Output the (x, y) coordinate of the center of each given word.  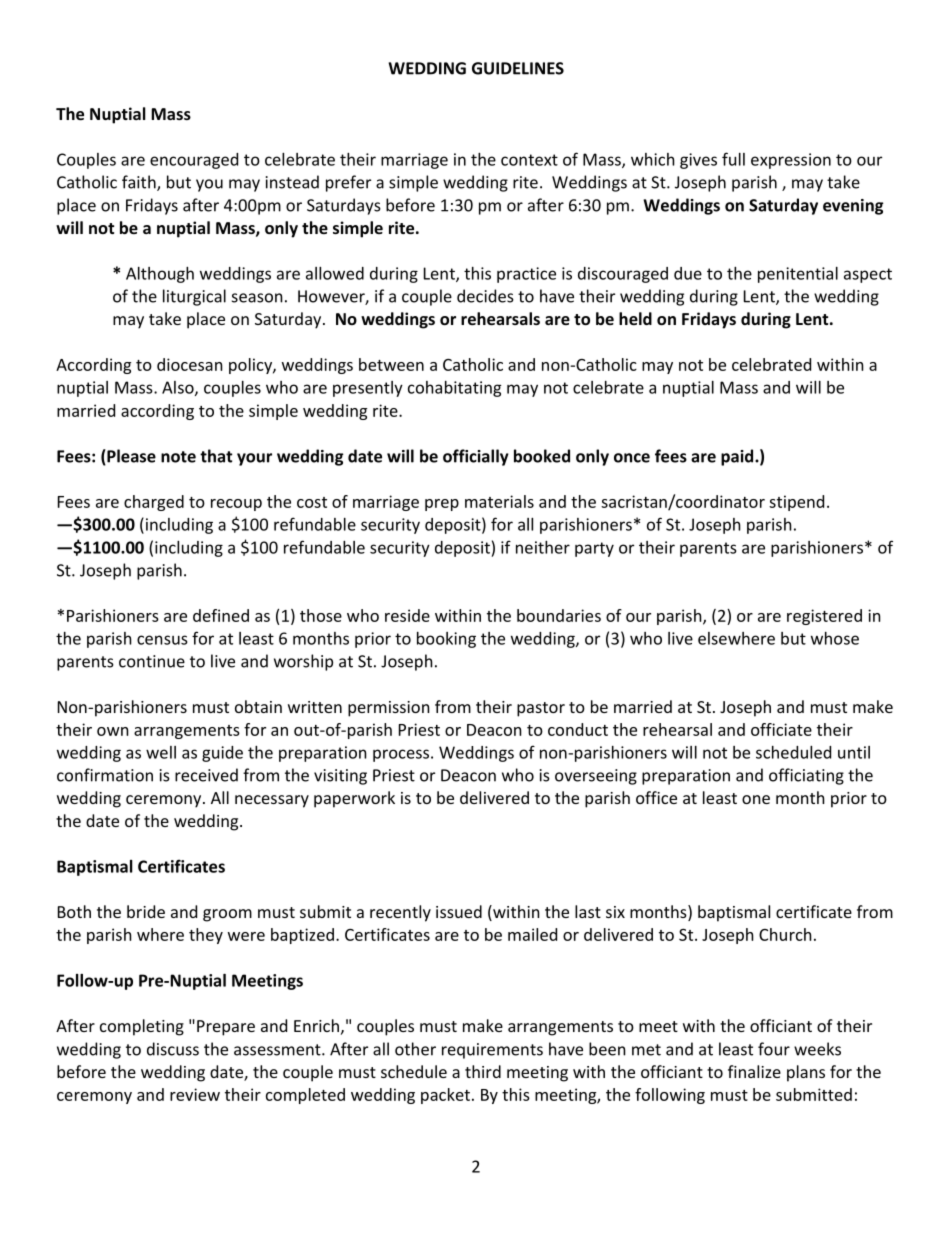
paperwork (354, 799)
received (206, 775)
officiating (806, 776)
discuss (173, 1049)
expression (791, 161)
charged (154, 503)
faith (140, 183)
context (529, 160)
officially (476, 457)
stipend (796, 503)
